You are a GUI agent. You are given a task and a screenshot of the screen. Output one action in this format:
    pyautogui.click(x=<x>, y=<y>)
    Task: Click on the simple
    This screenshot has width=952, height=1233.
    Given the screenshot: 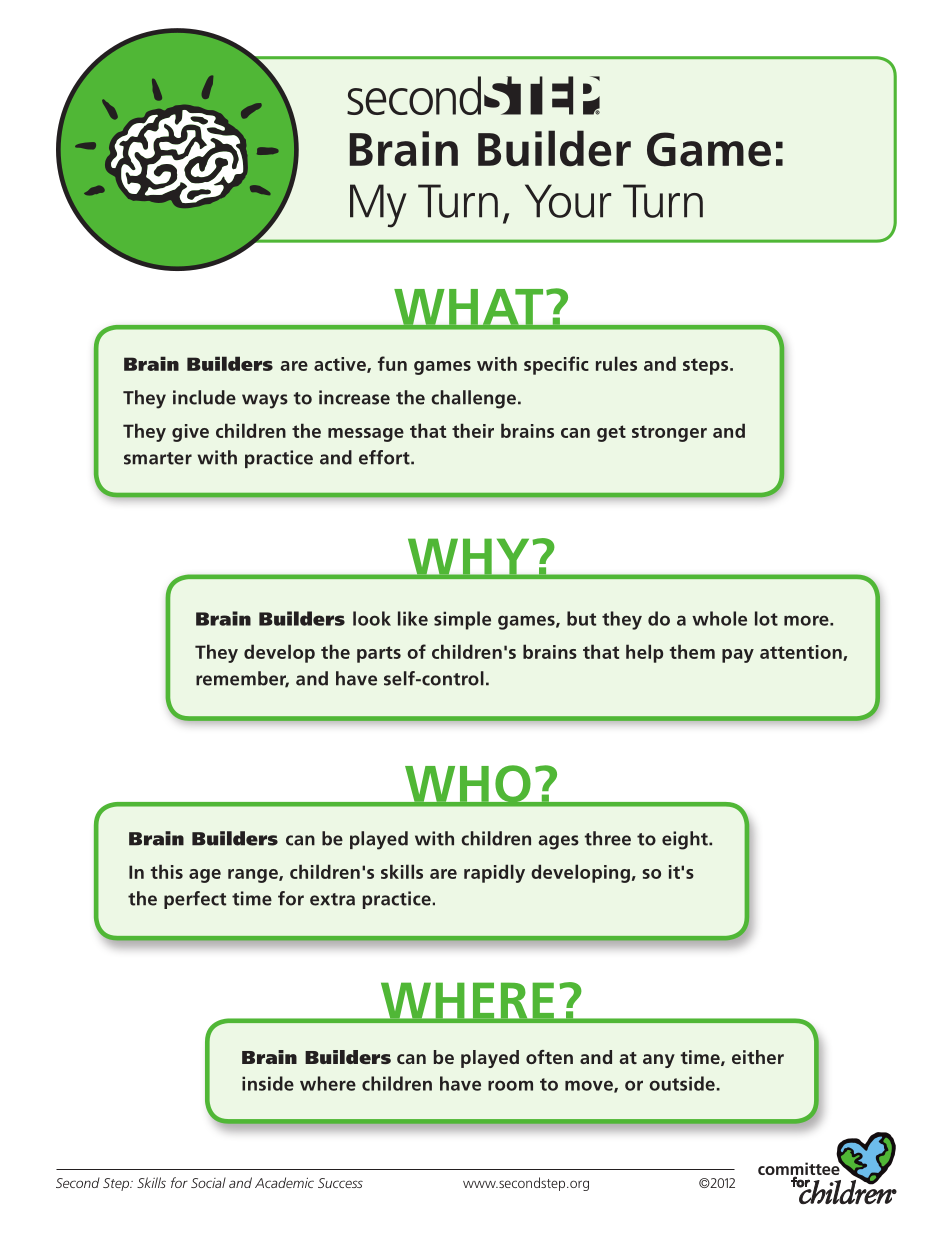 What is the action you would take?
    pyautogui.click(x=462, y=620)
